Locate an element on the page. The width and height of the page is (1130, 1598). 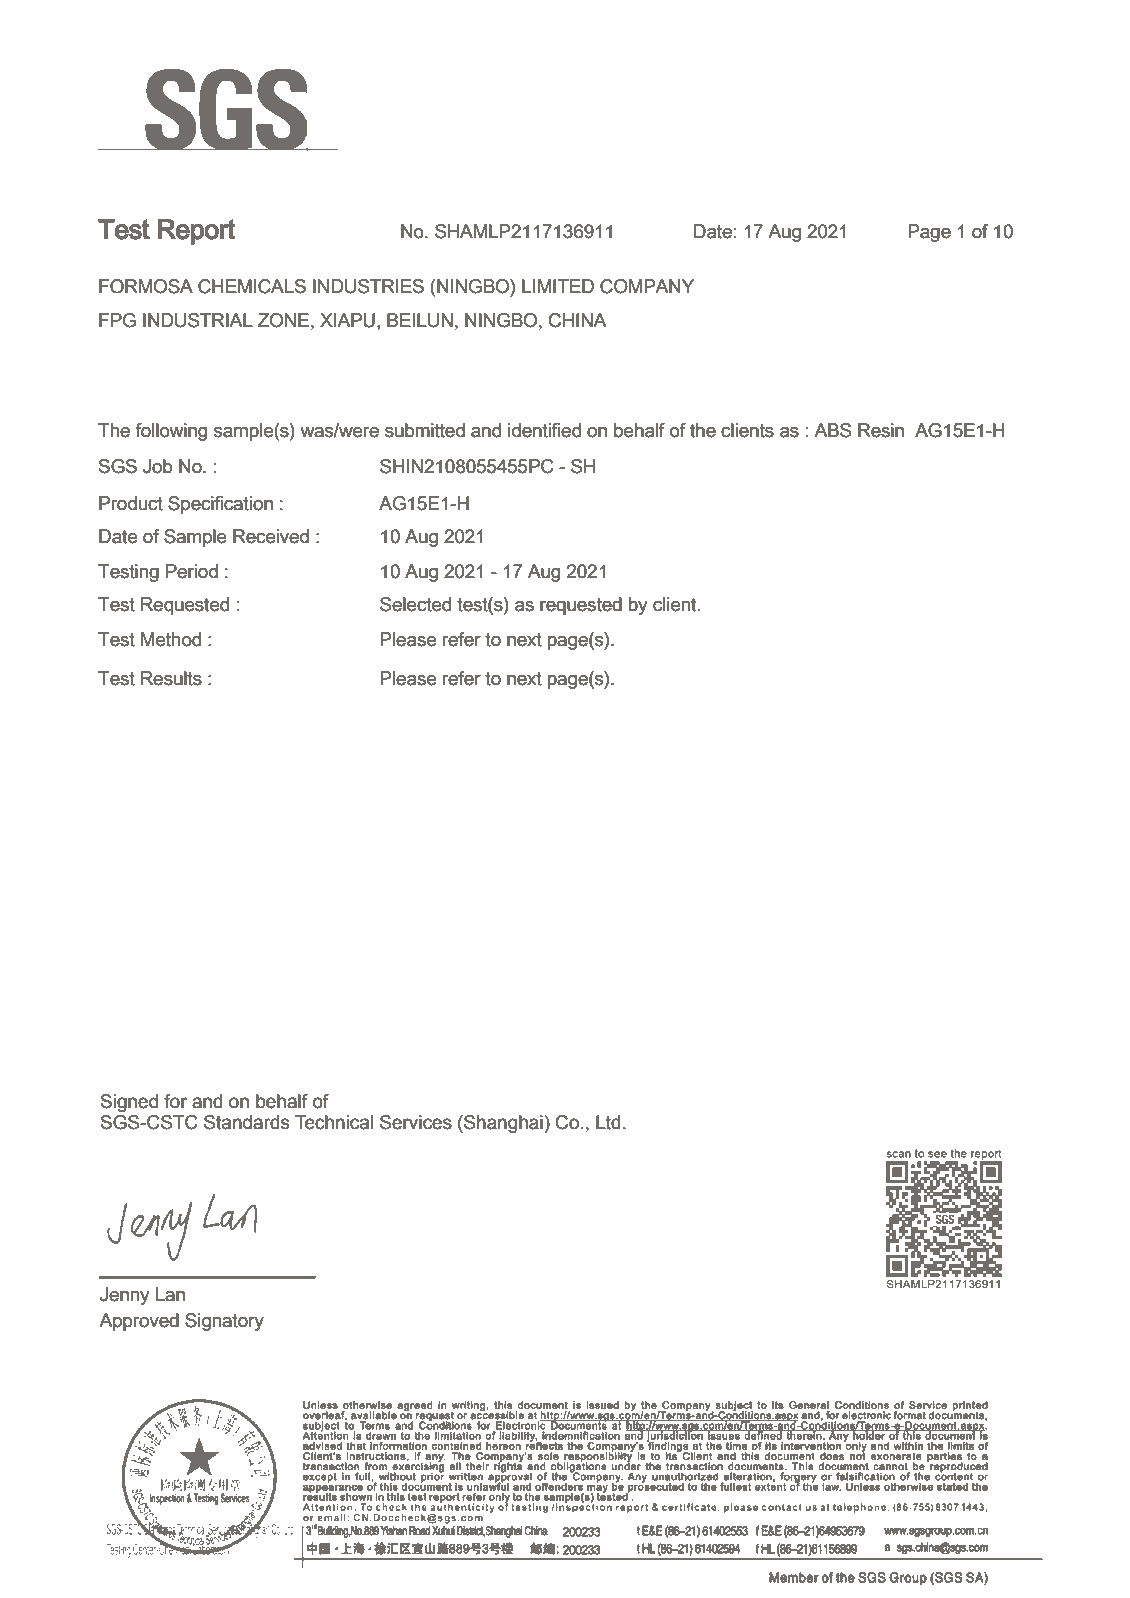
COMPANY is located at coordinates (647, 286).
